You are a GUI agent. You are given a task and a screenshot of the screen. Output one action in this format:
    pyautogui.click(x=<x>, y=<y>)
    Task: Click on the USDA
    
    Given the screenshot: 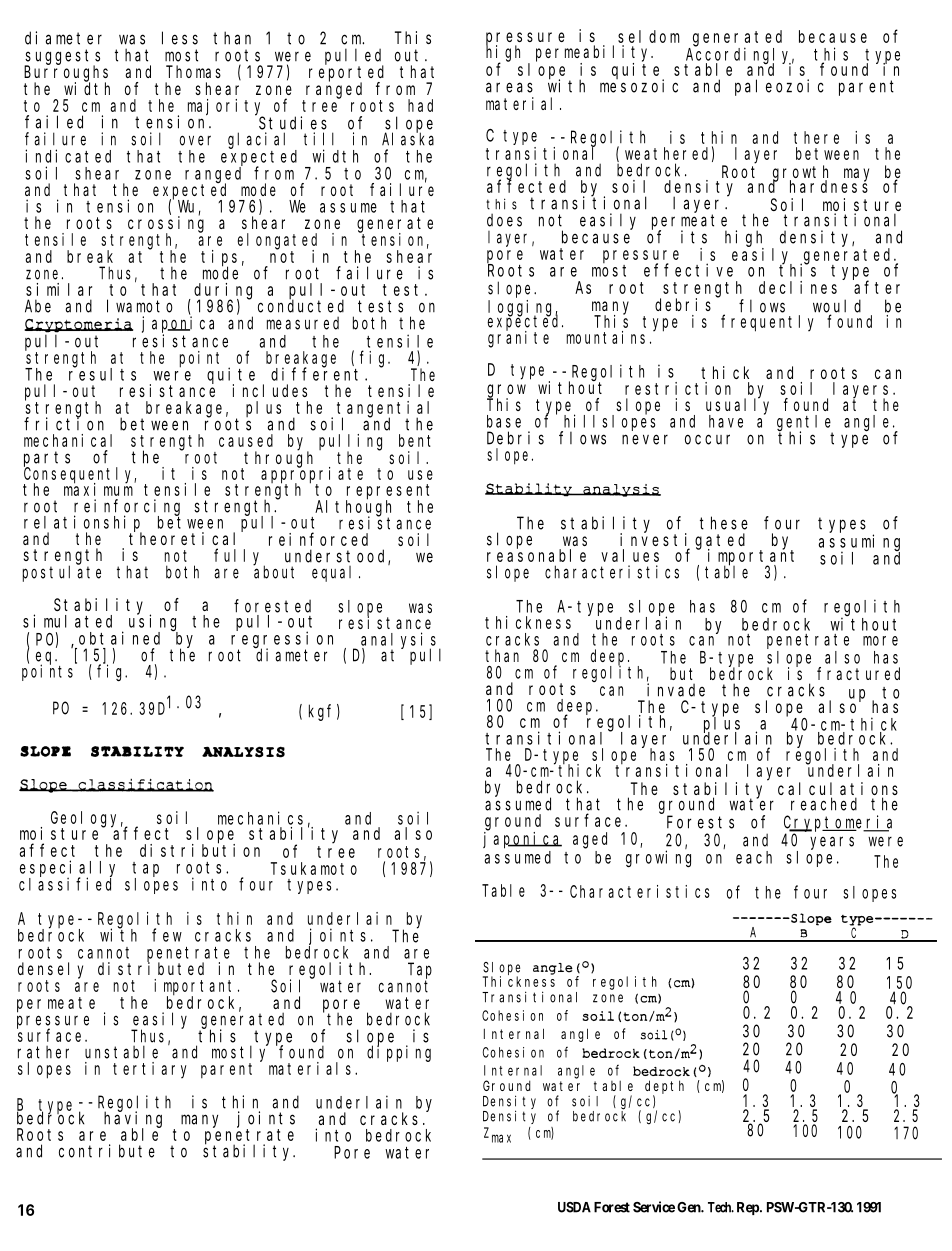 What is the action you would take?
    pyautogui.click(x=574, y=1207)
